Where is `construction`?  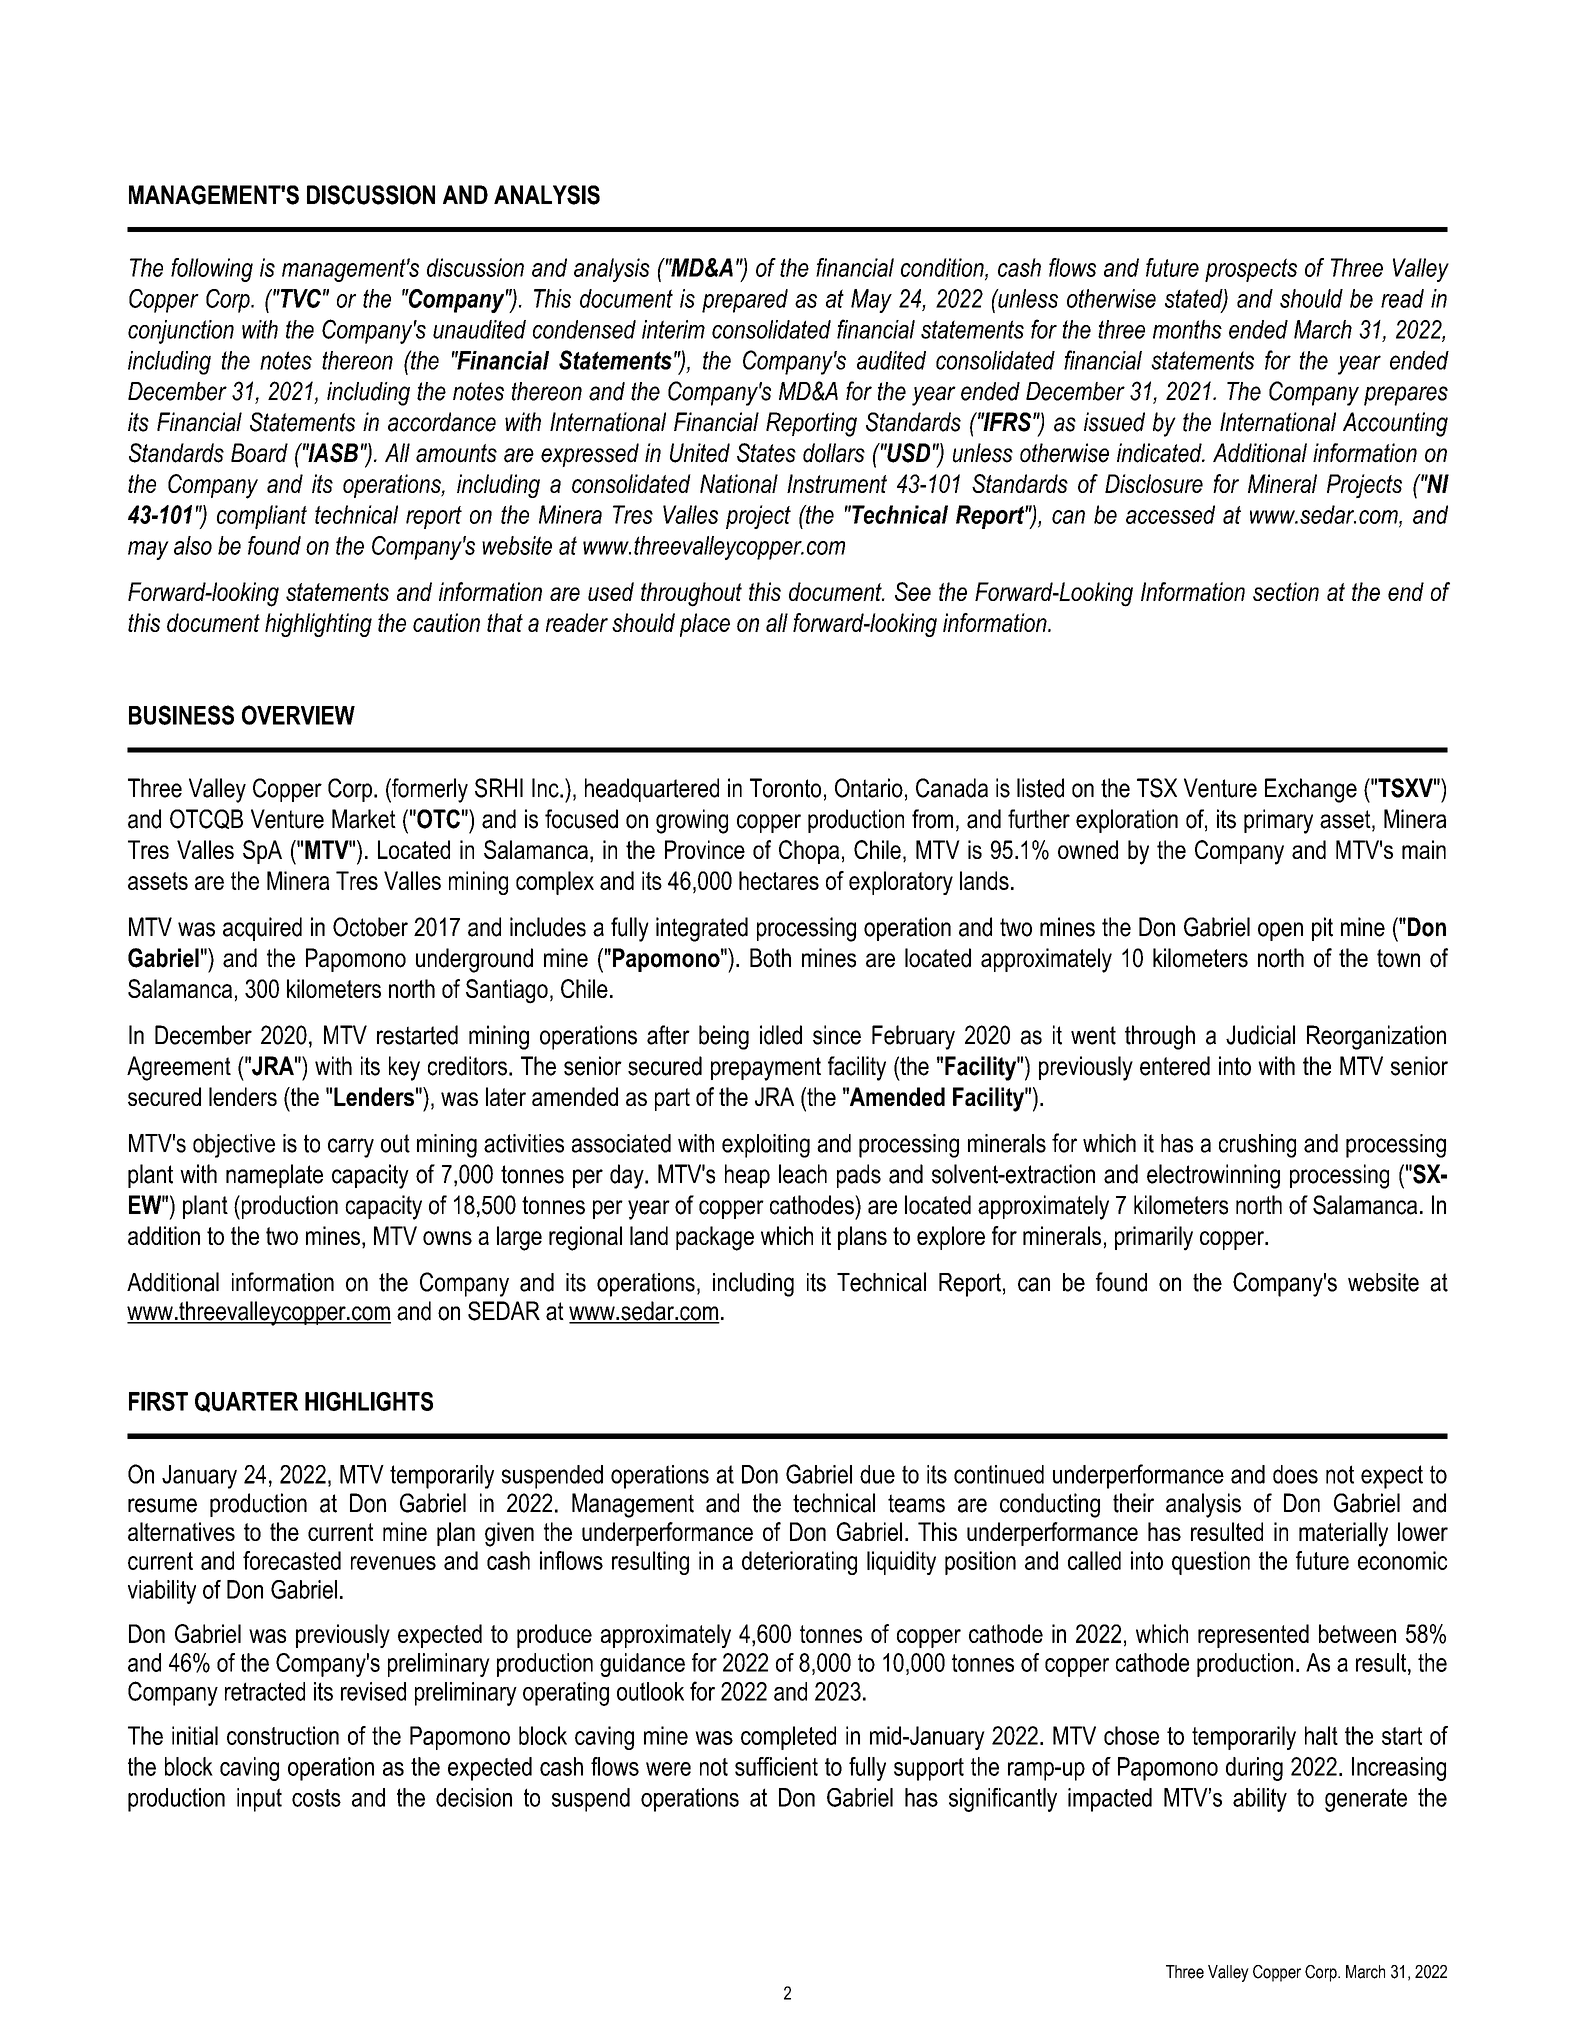 construction is located at coordinates (283, 1735).
